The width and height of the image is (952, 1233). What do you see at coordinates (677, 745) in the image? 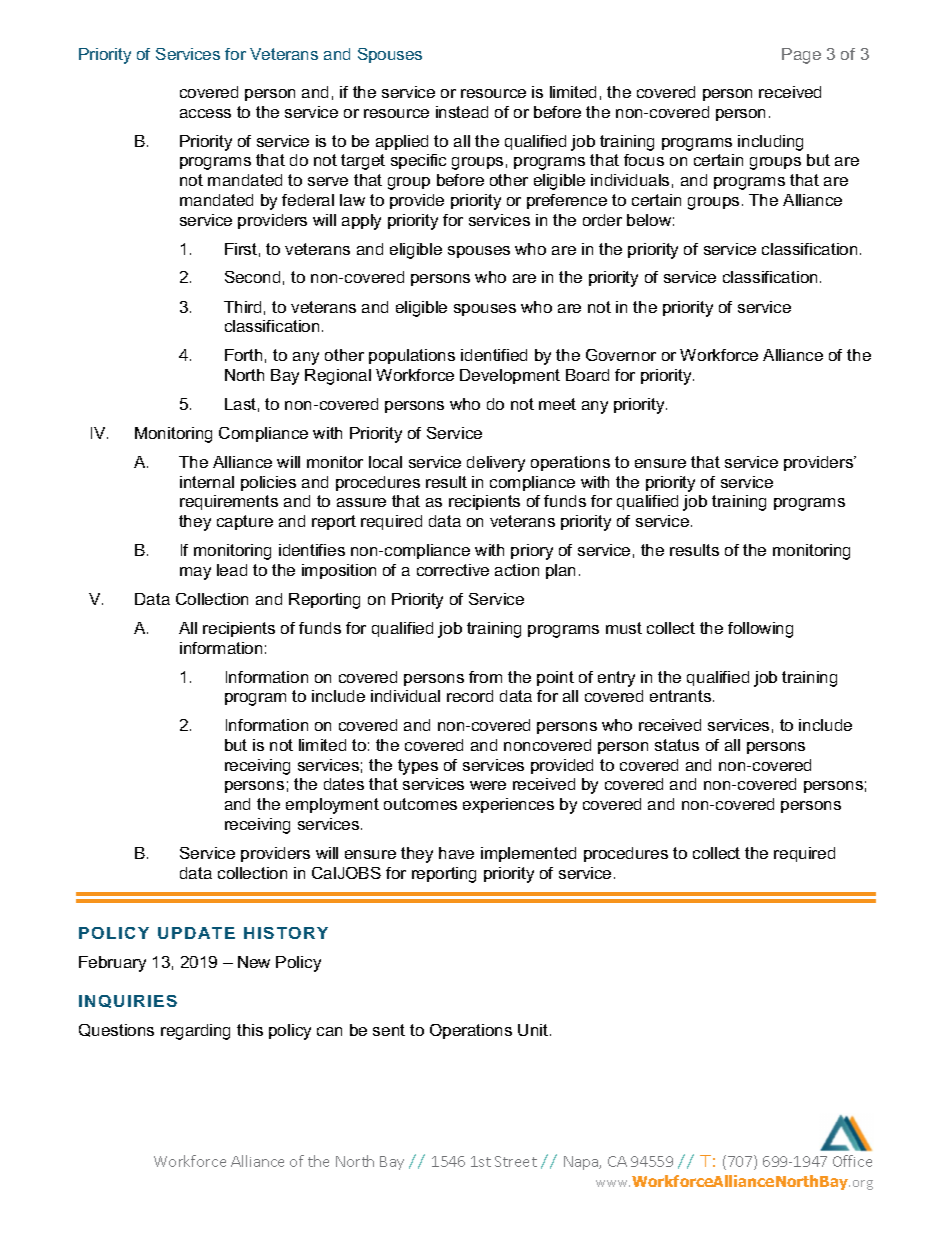
I see `status` at bounding box center [677, 745].
